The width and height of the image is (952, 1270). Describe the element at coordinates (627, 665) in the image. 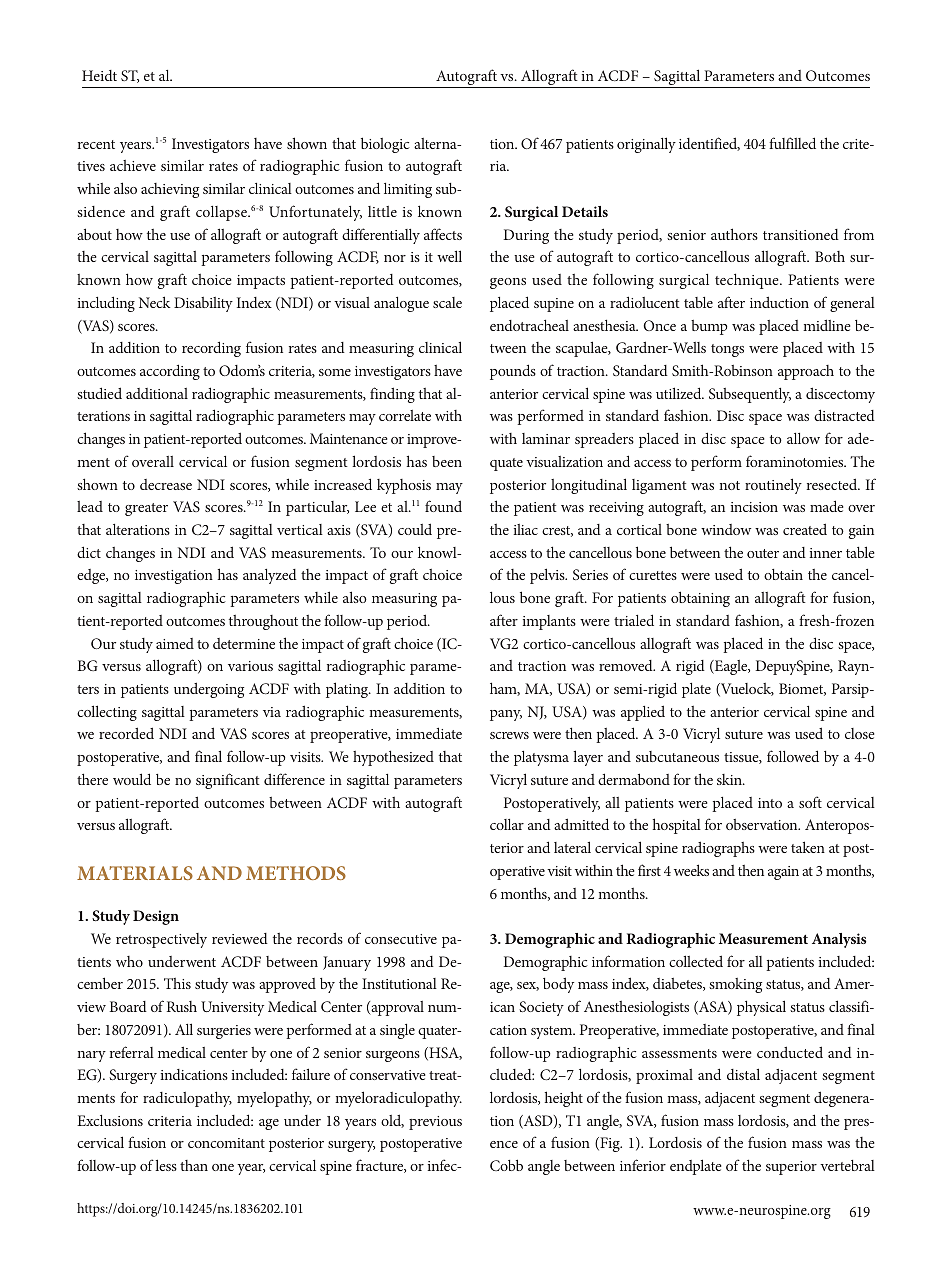

I see `removed` at that location.
